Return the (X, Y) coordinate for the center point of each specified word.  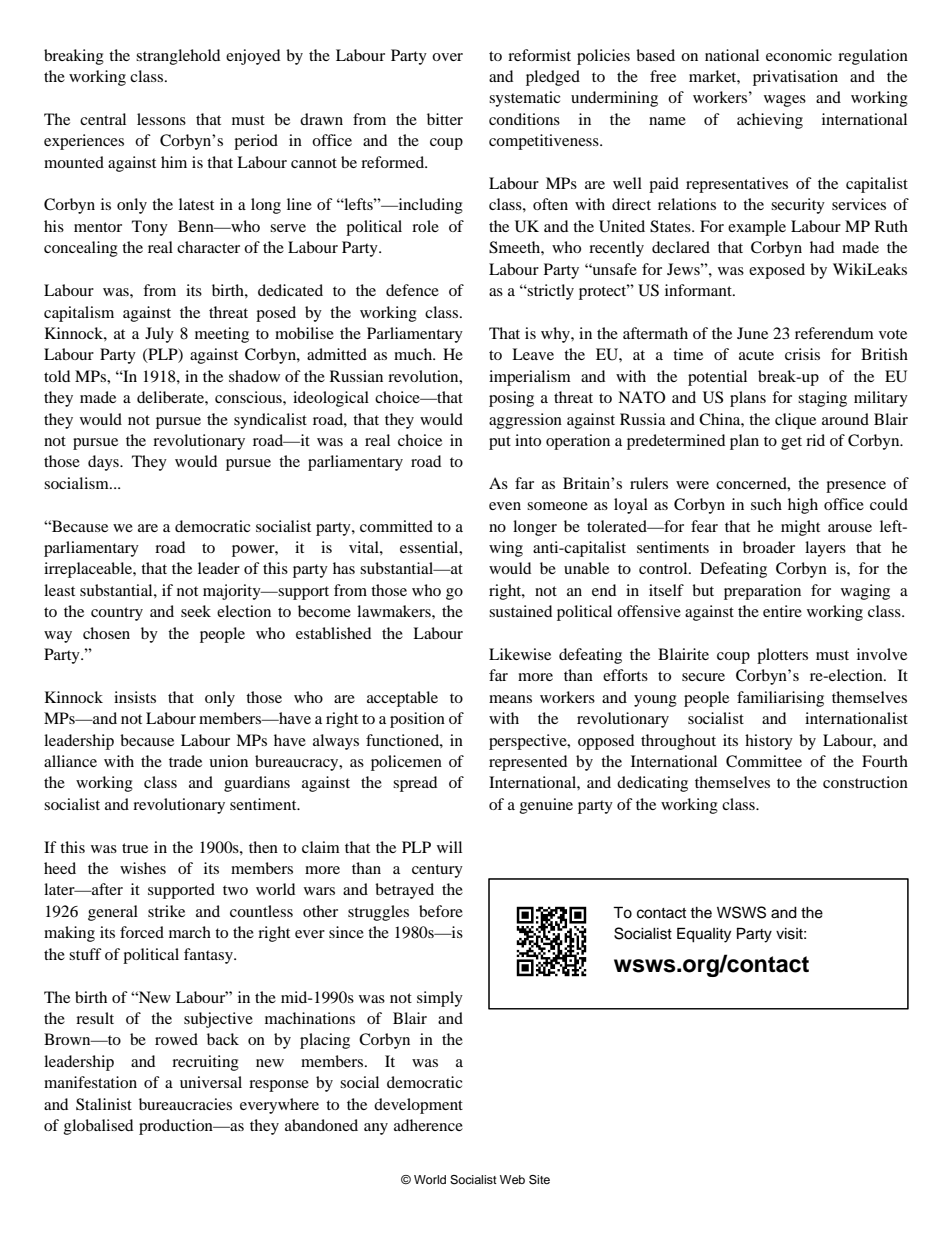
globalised (98, 1127)
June (752, 333)
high (803, 506)
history (769, 742)
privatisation (795, 78)
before (441, 911)
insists (135, 697)
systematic (524, 99)
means (510, 699)
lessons (161, 119)
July (159, 335)
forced (142, 932)
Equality (704, 935)
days (104, 463)
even (505, 506)
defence (412, 290)
